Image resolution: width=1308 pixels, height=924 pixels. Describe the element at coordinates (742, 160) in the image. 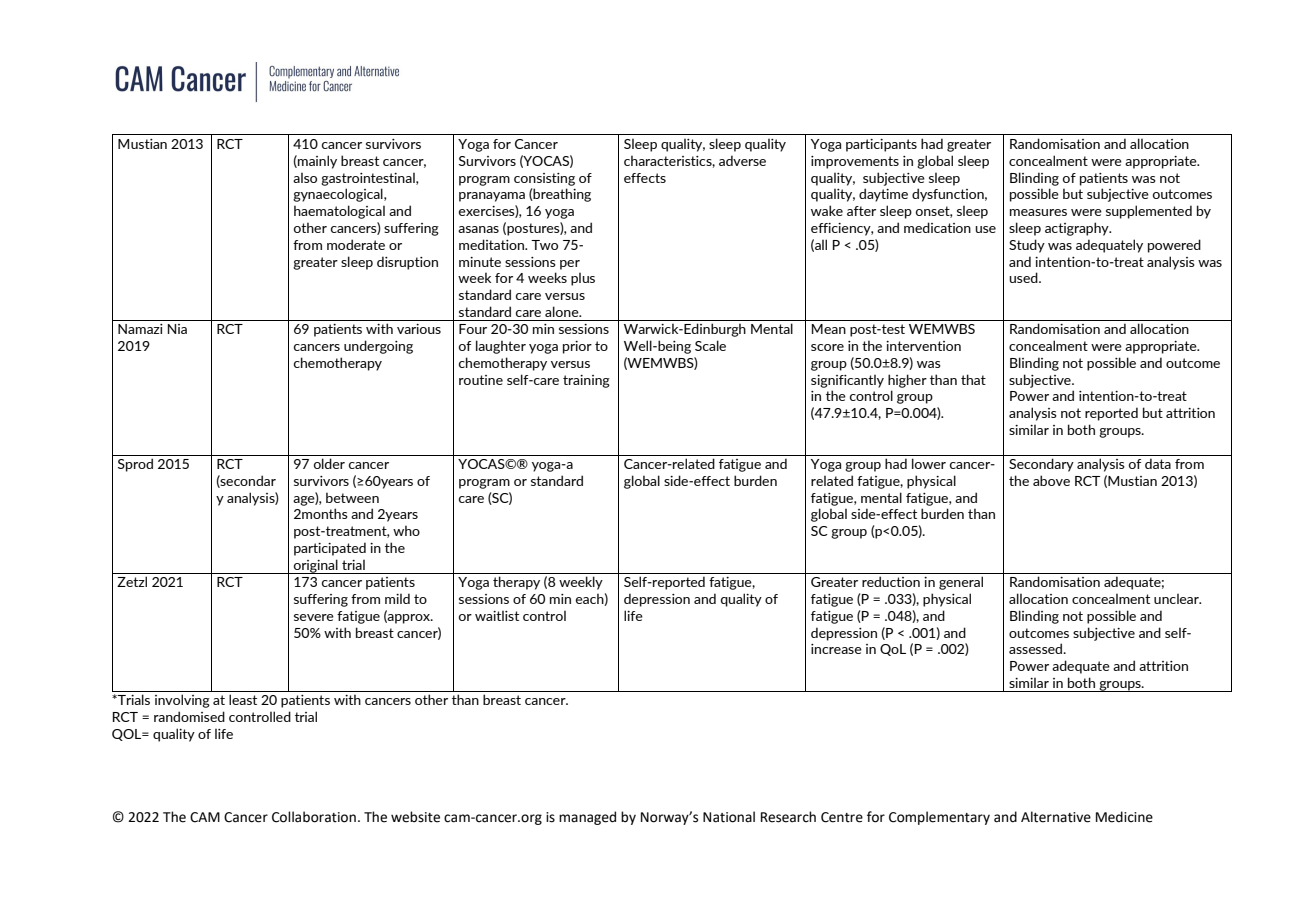

I see `adverse` at that location.
